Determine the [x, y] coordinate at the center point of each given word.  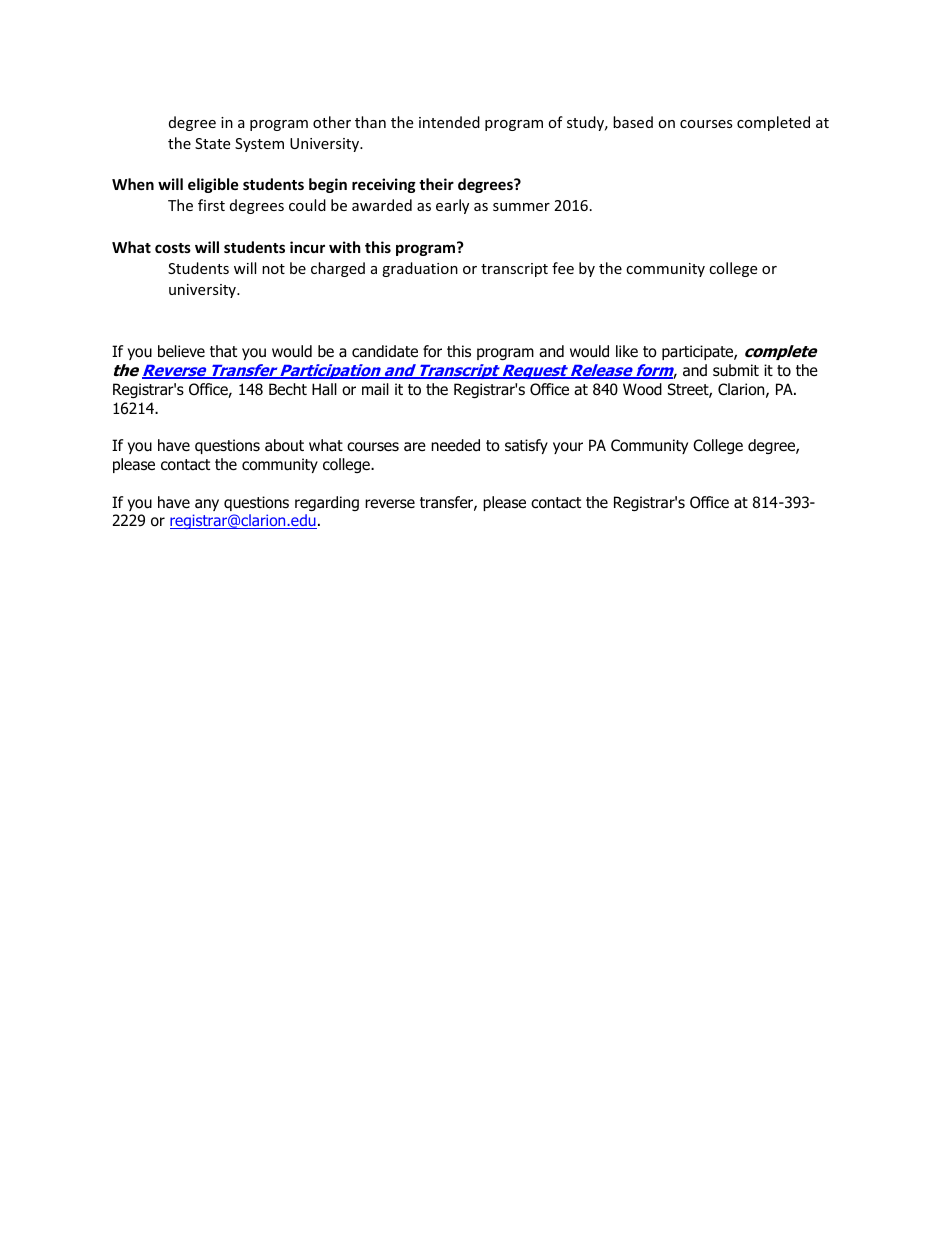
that [223, 351]
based [633, 122]
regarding [327, 503]
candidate [385, 351]
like [627, 351]
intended [449, 122]
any [207, 505]
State [212, 143]
